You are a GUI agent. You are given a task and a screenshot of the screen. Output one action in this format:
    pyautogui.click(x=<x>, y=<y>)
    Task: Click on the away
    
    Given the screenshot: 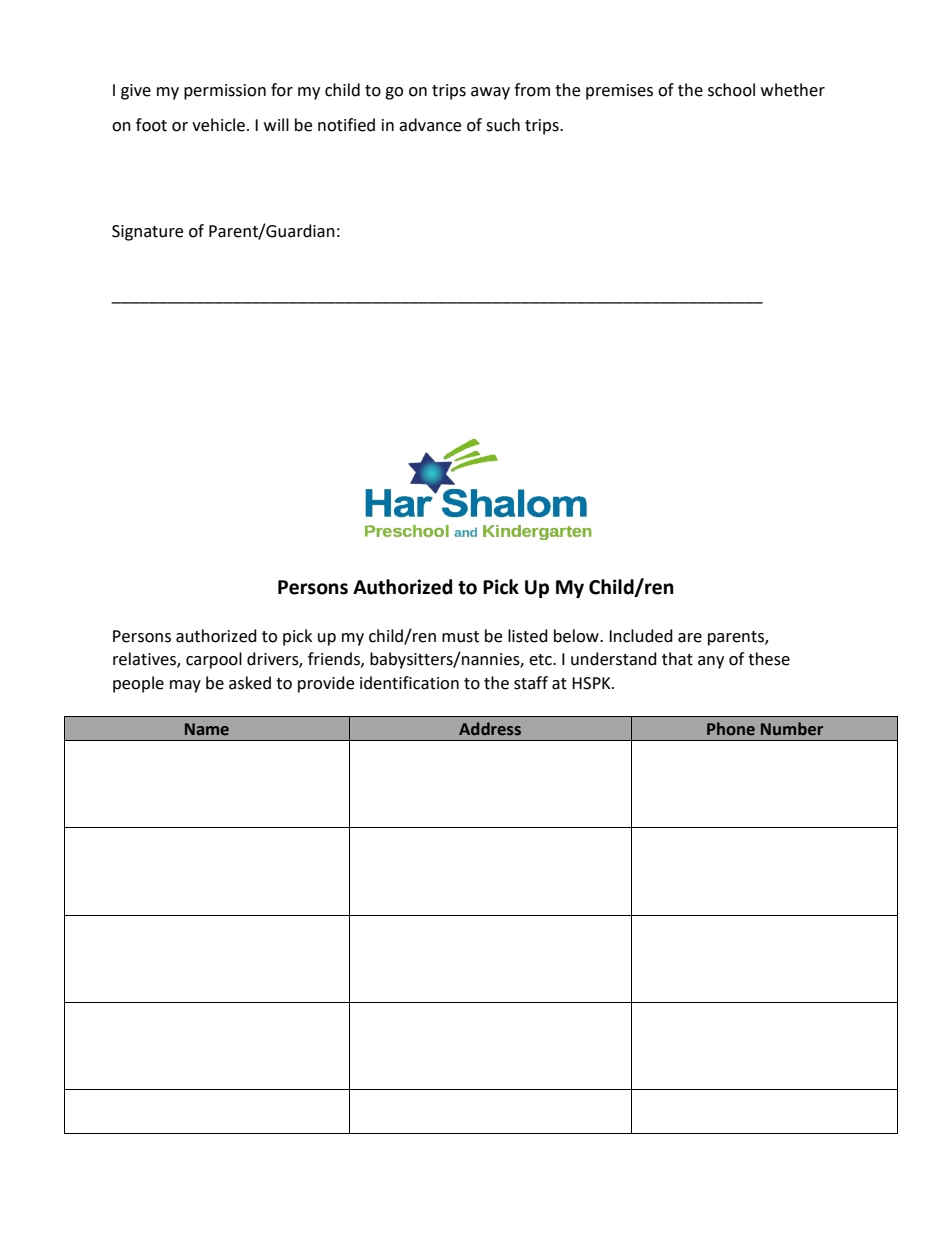 What is the action you would take?
    pyautogui.click(x=490, y=93)
